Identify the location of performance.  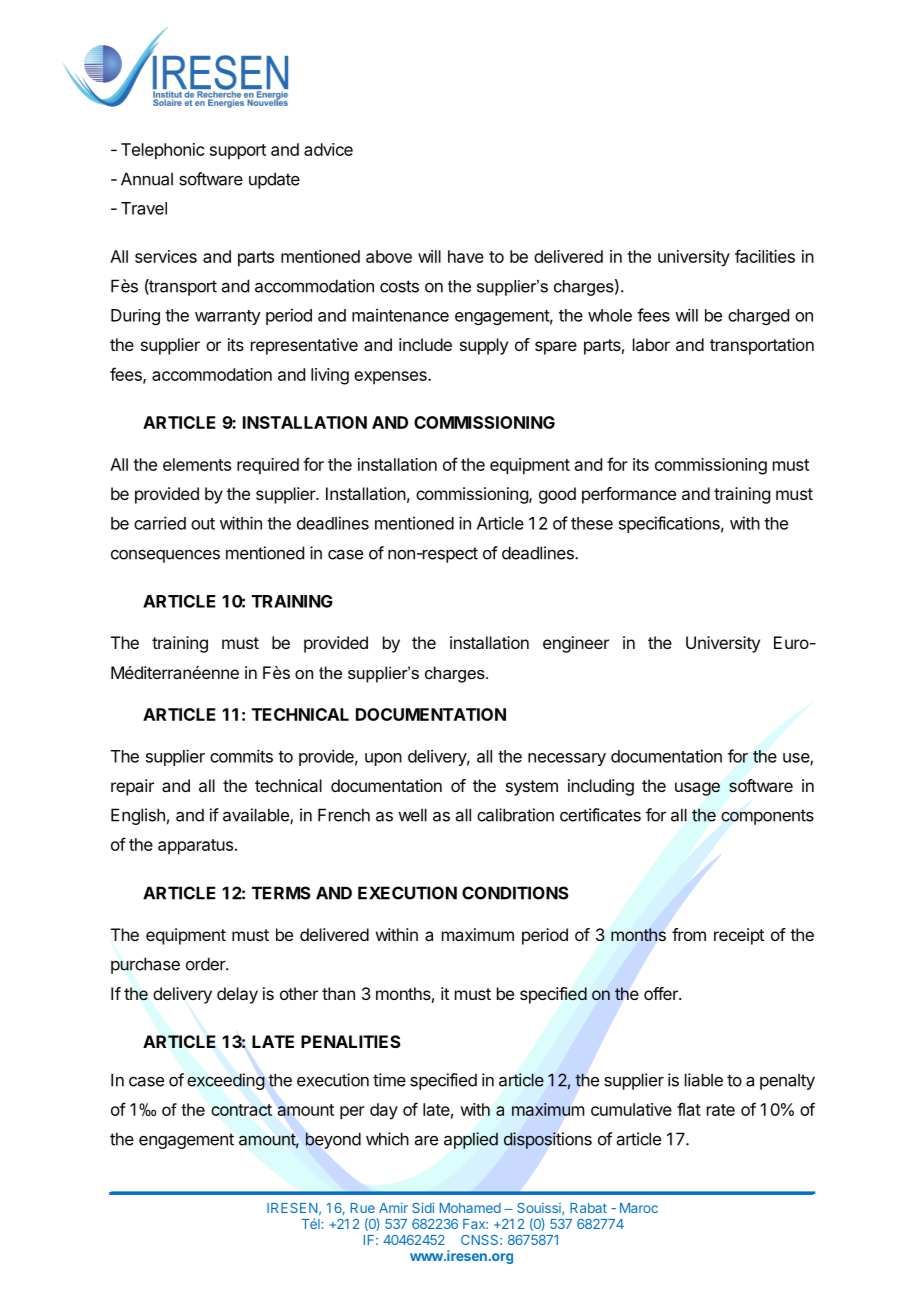
(629, 495).
